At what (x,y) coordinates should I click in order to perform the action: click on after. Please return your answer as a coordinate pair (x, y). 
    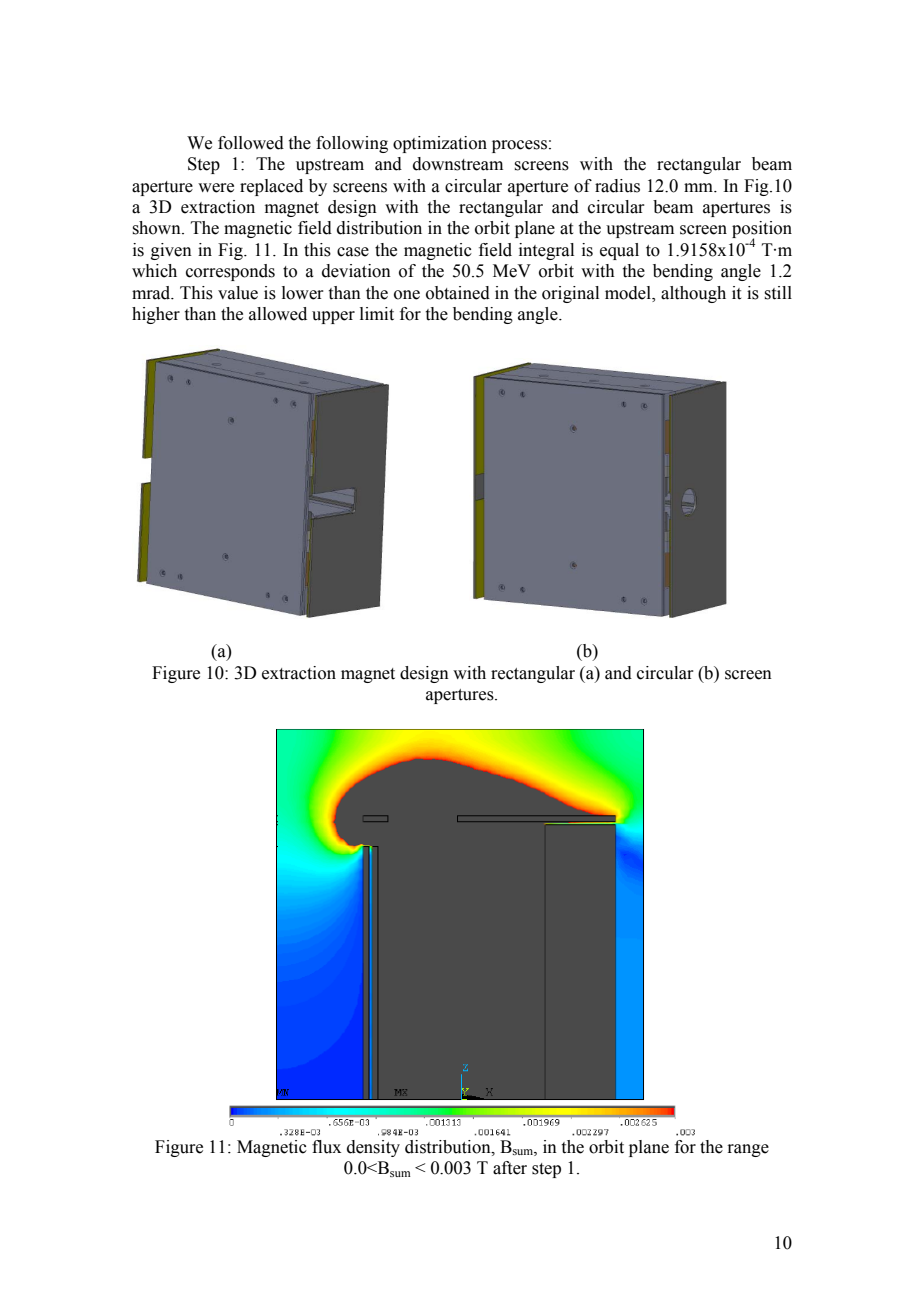
    Looking at the image, I should click on (510, 1168).
